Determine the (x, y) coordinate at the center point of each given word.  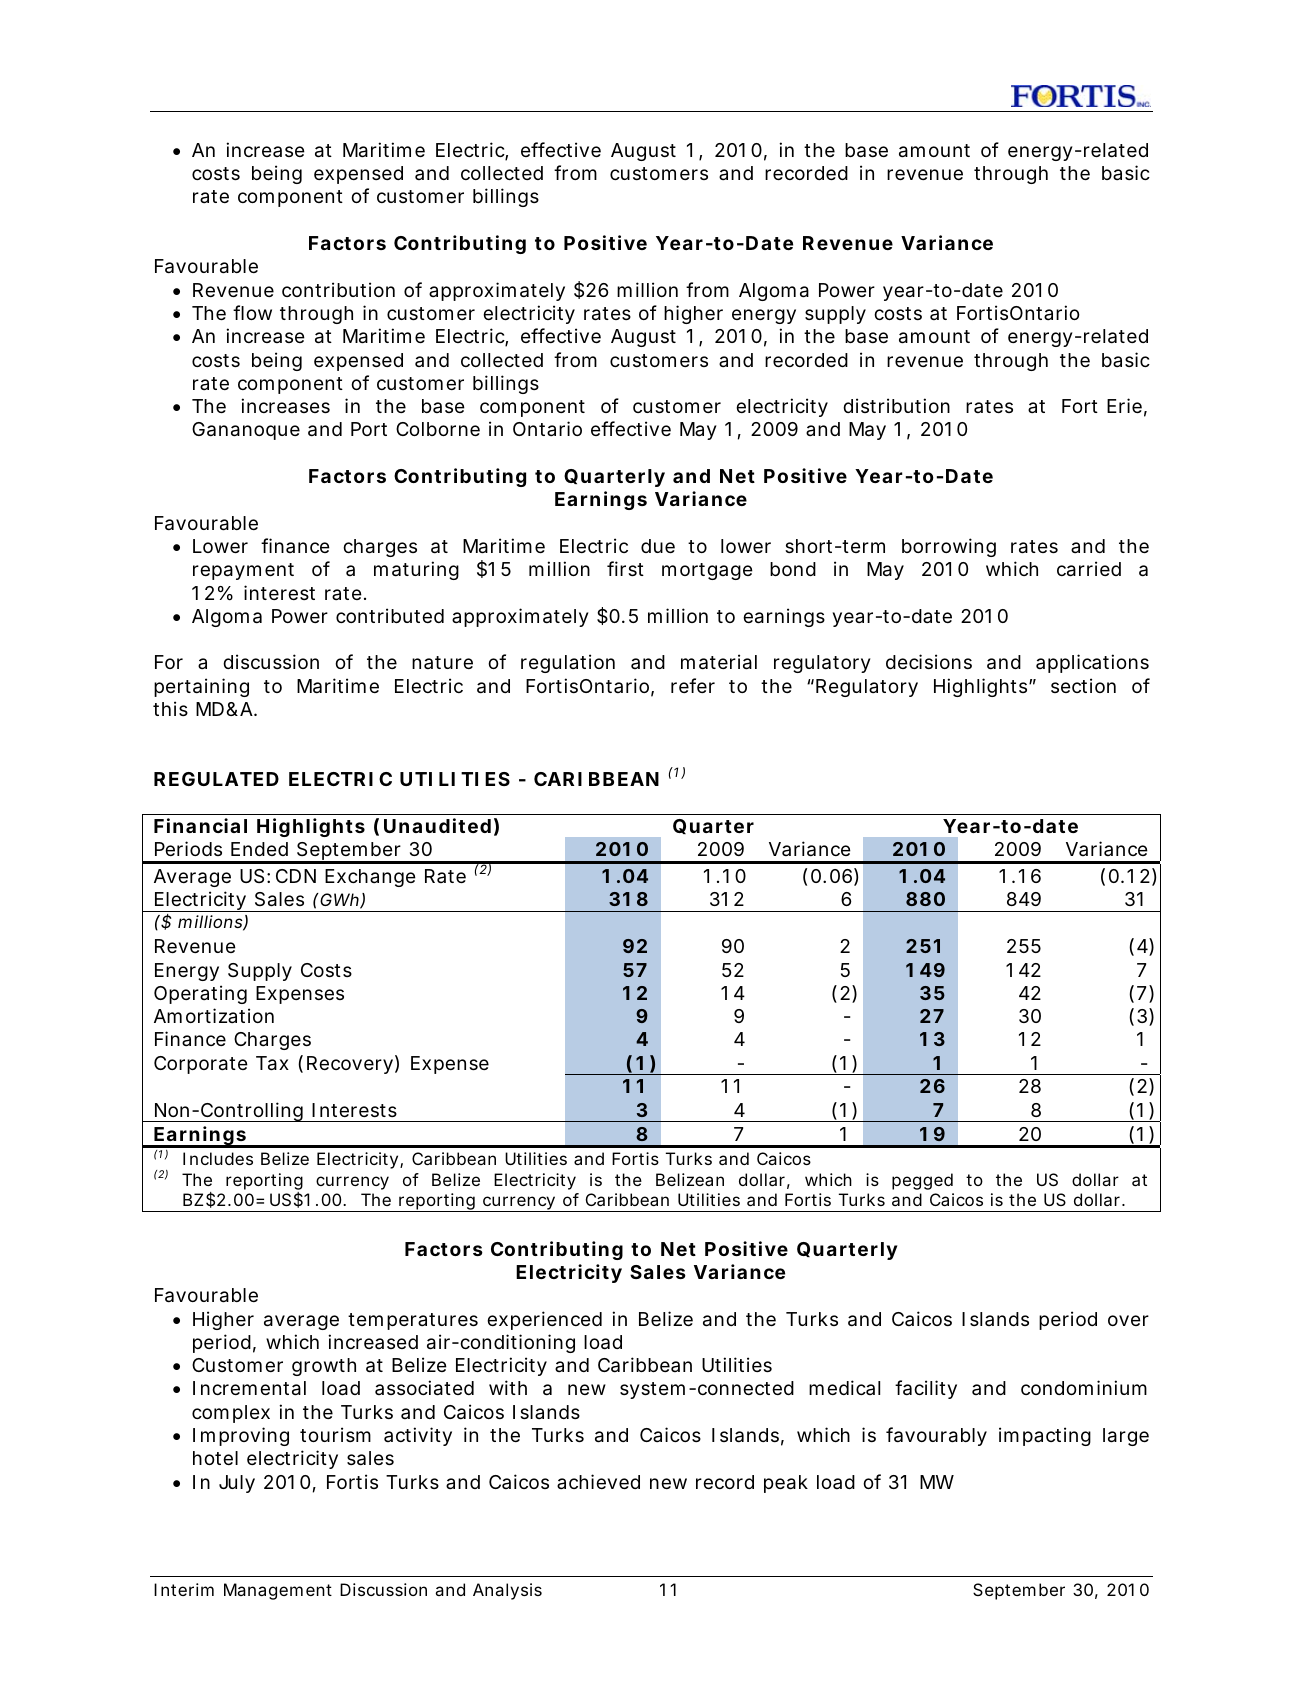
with (508, 1387)
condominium (1084, 1387)
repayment (243, 571)
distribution (896, 405)
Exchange (370, 878)
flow (252, 312)
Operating (200, 994)
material (719, 662)
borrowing (949, 547)
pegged (922, 1181)
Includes (218, 1158)
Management (278, 1591)
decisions (929, 661)
